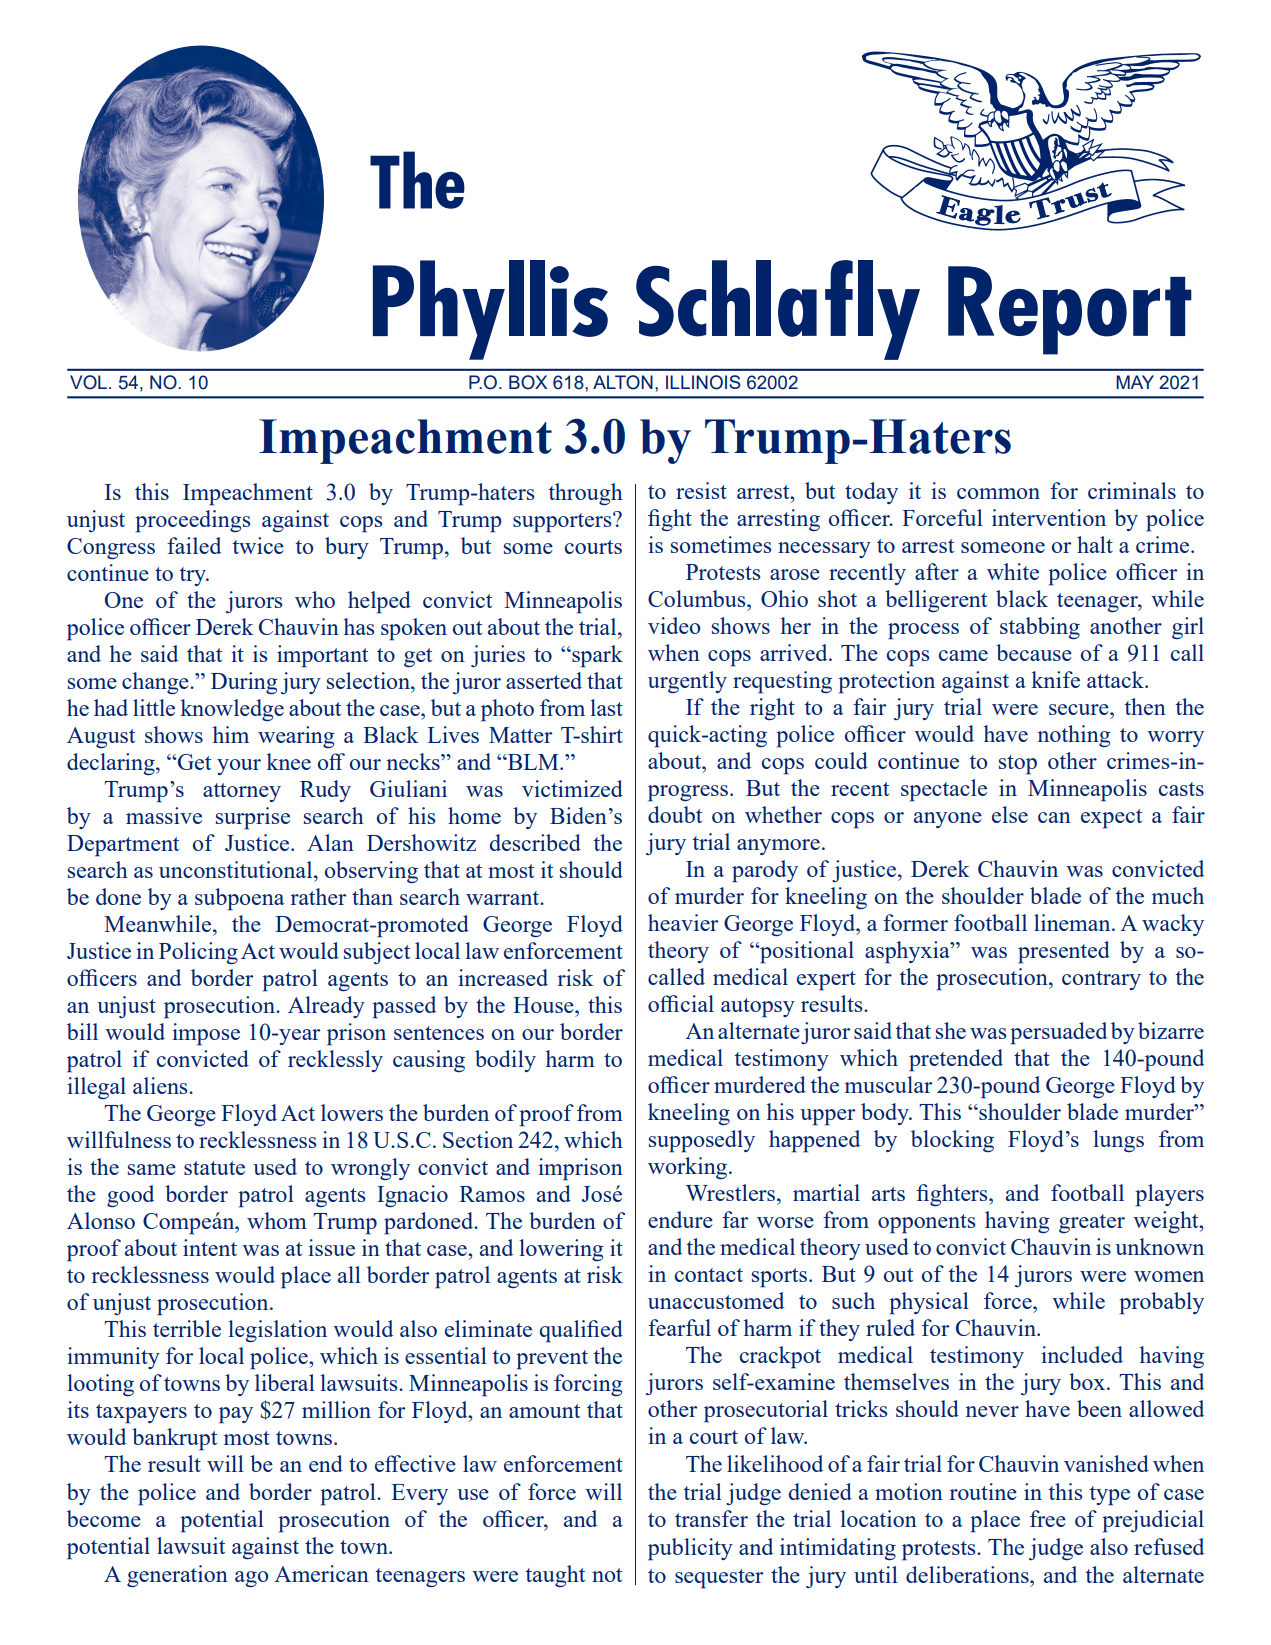  What do you see at coordinates (561, 1250) in the document?
I see `lowering` at bounding box center [561, 1250].
